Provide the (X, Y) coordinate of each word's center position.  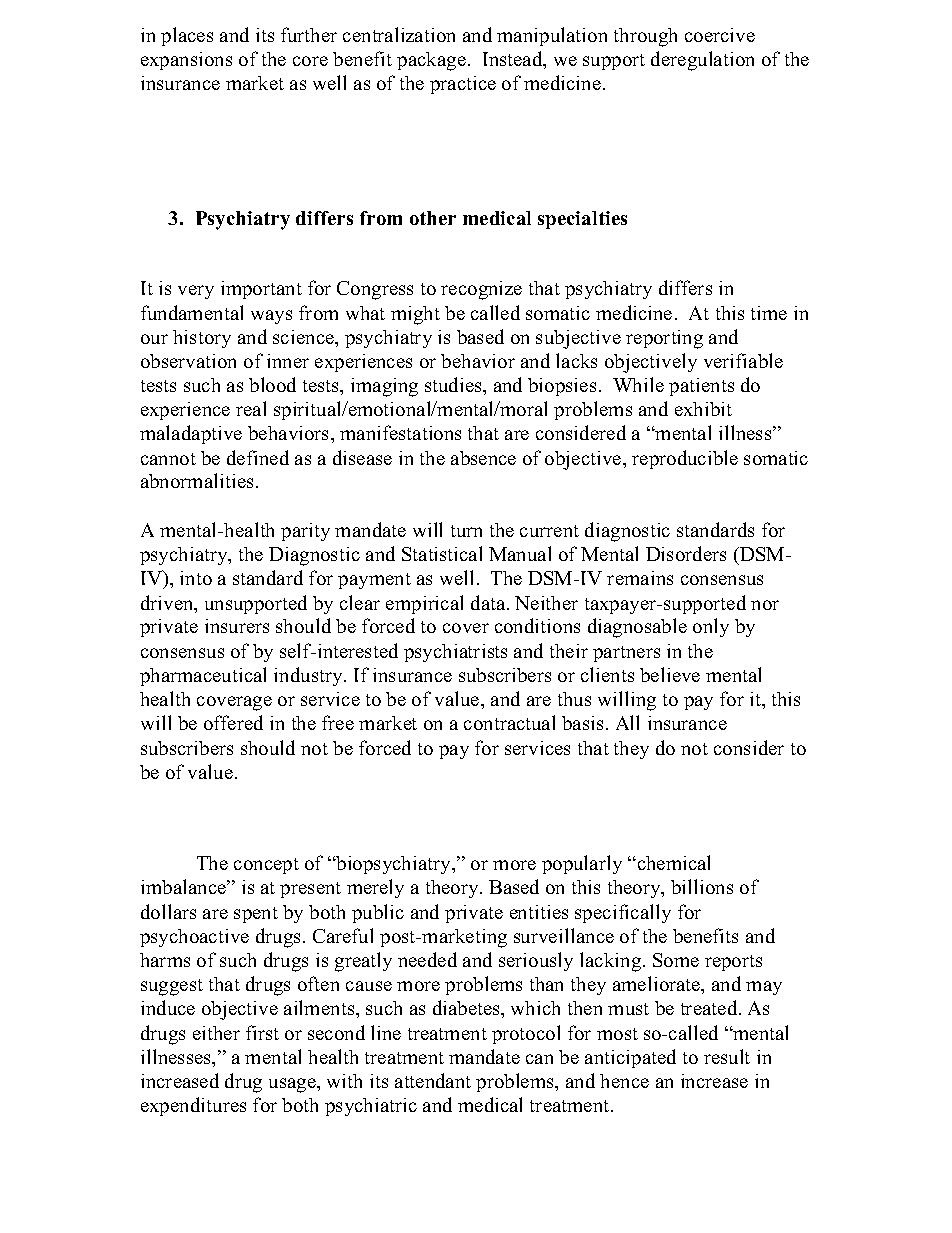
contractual (509, 722)
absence (483, 458)
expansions (186, 61)
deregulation (702, 61)
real (251, 408)
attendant (433, 1080)
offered (233, 722)
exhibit (703, 409)
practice (463, 85)
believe (670, 674)
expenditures (193, 1106)
